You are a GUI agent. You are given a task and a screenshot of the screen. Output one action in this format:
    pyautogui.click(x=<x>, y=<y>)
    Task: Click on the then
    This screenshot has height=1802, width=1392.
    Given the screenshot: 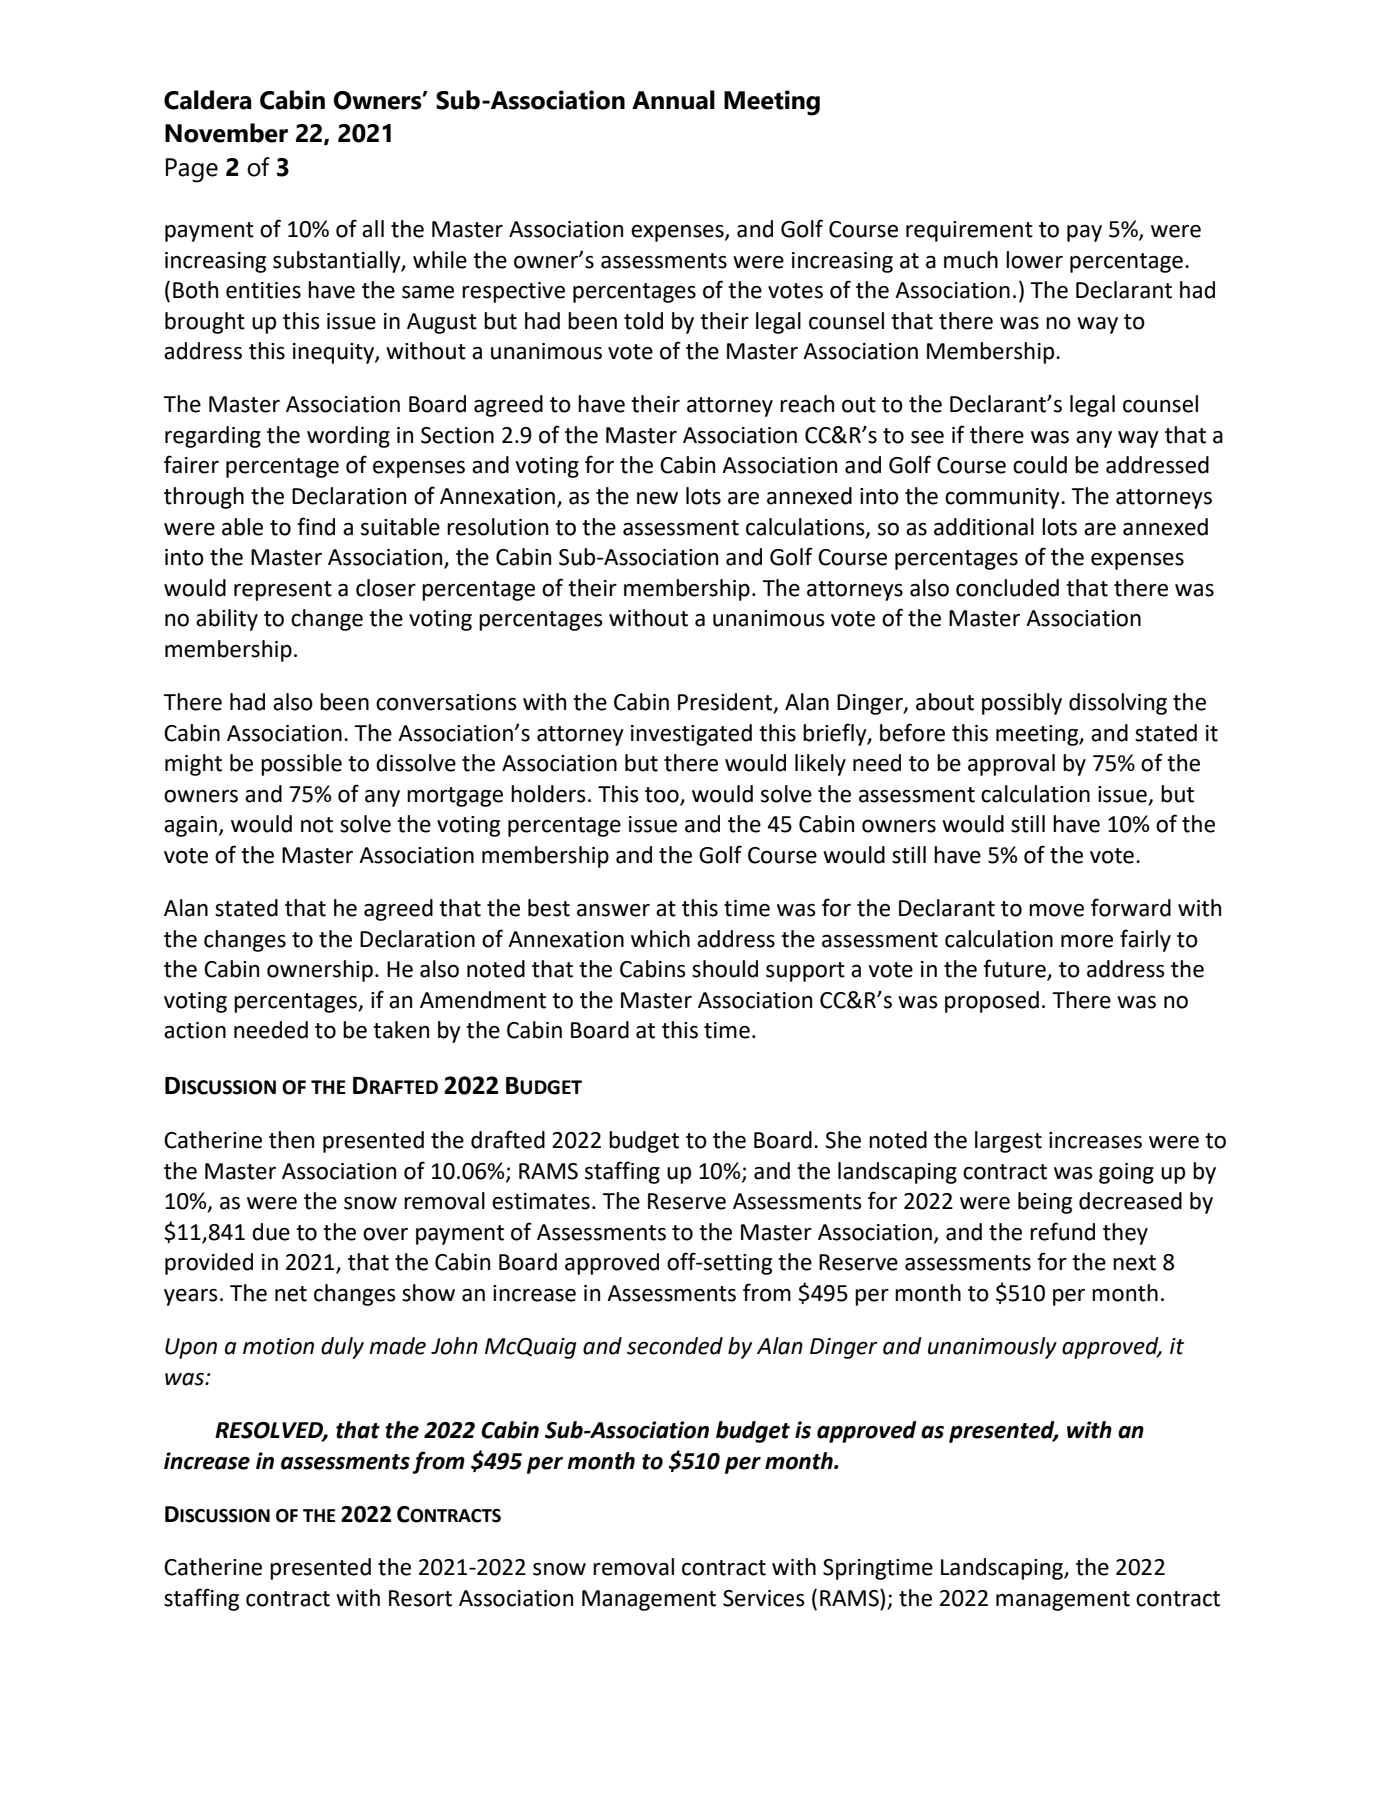 What is the action you would take?
    pyautogui.click(x=291, y=1140)
